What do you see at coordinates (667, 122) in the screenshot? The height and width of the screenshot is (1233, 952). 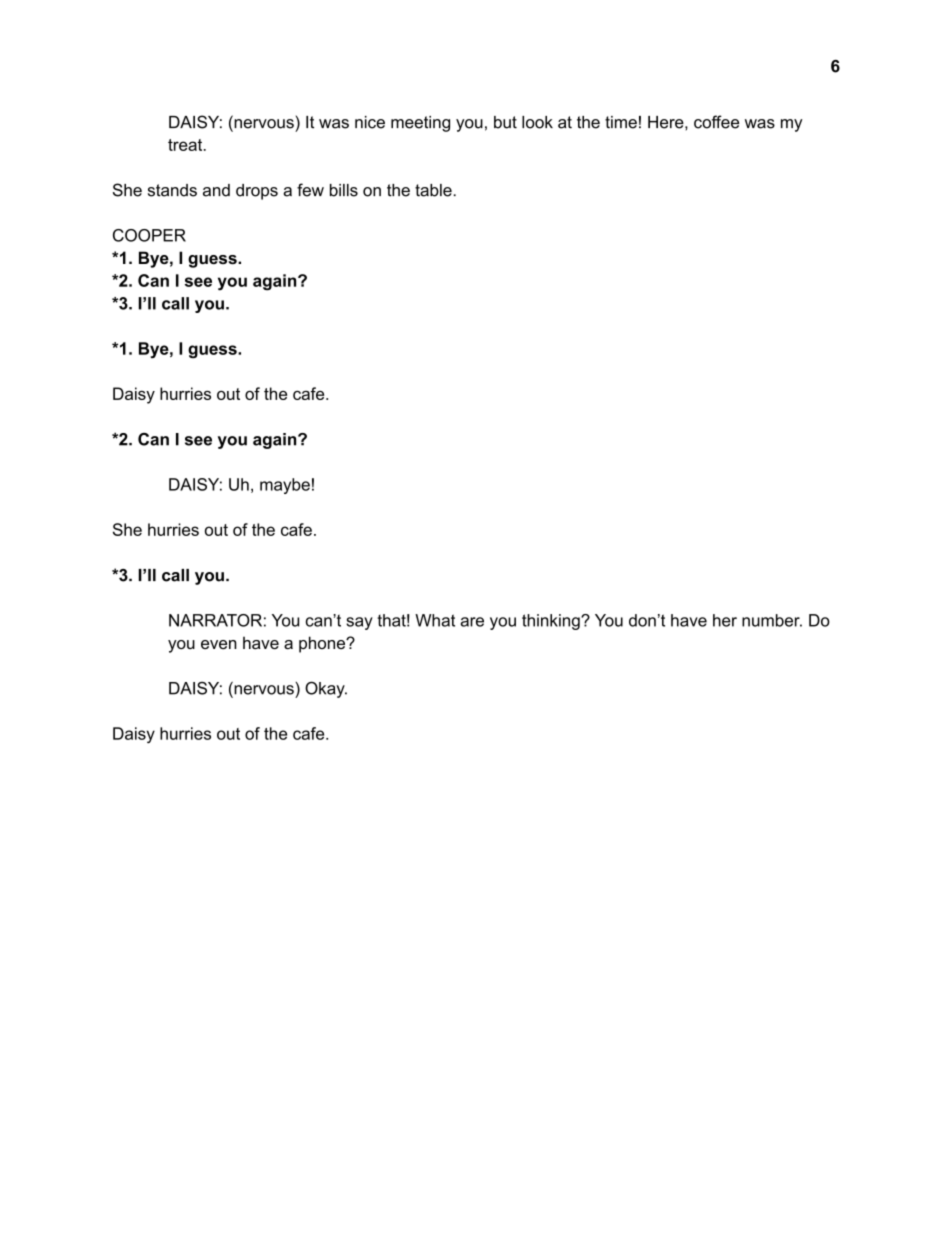 I see `Here` at bounding box center [667, 122].
